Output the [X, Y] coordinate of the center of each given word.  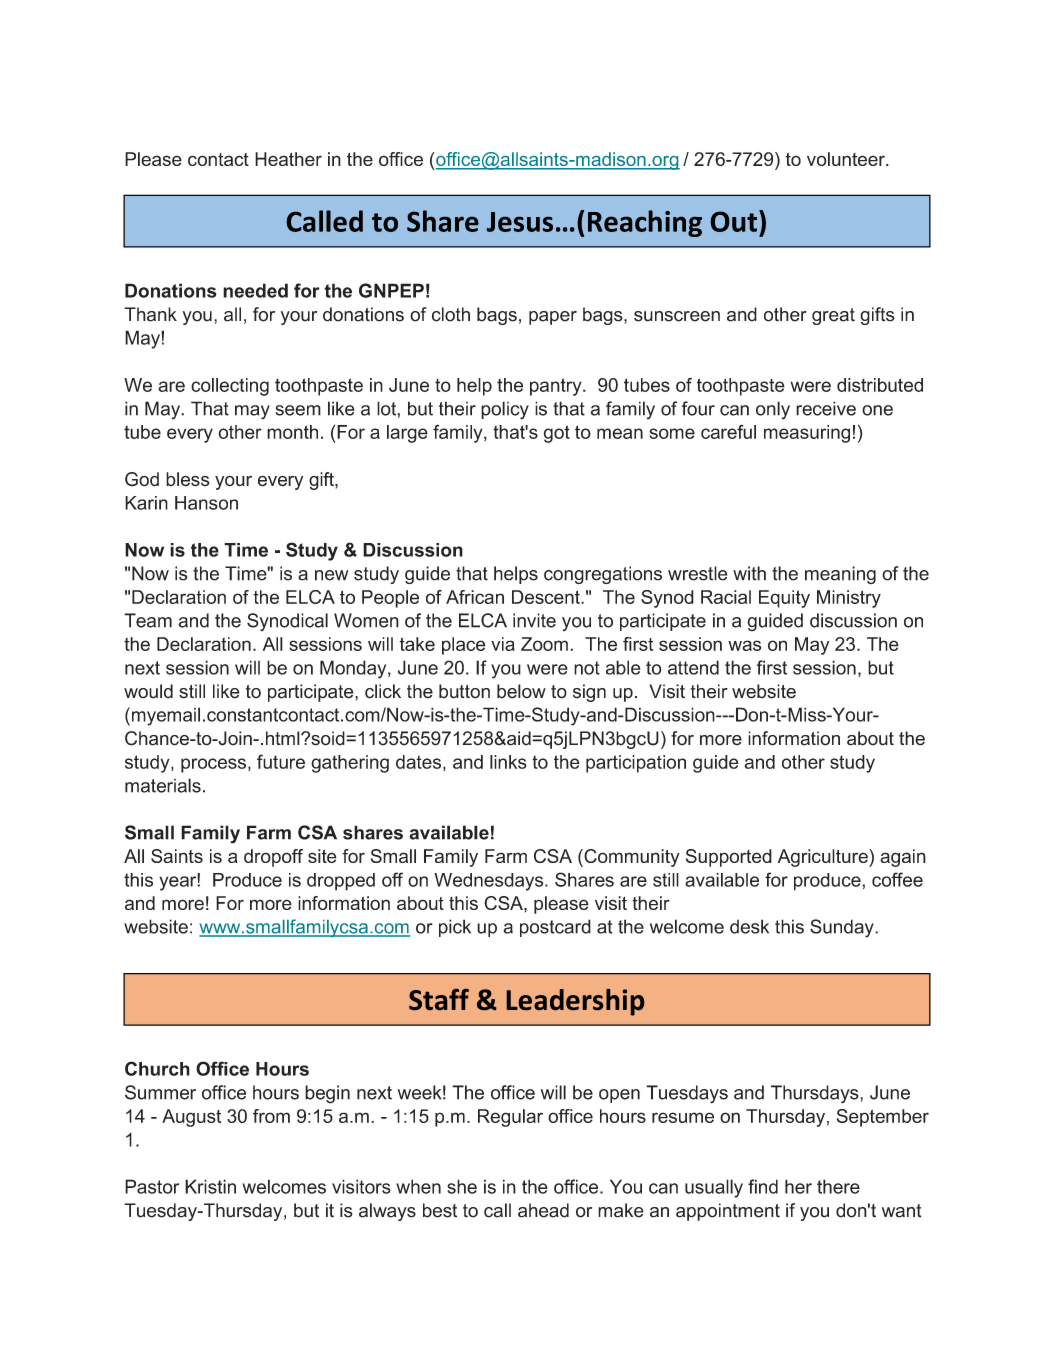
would [148, 691]
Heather [288, 159]
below [521, 691]
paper [553, 318]
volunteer [847, 159]
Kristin [210, 1186]
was [744, 645]
